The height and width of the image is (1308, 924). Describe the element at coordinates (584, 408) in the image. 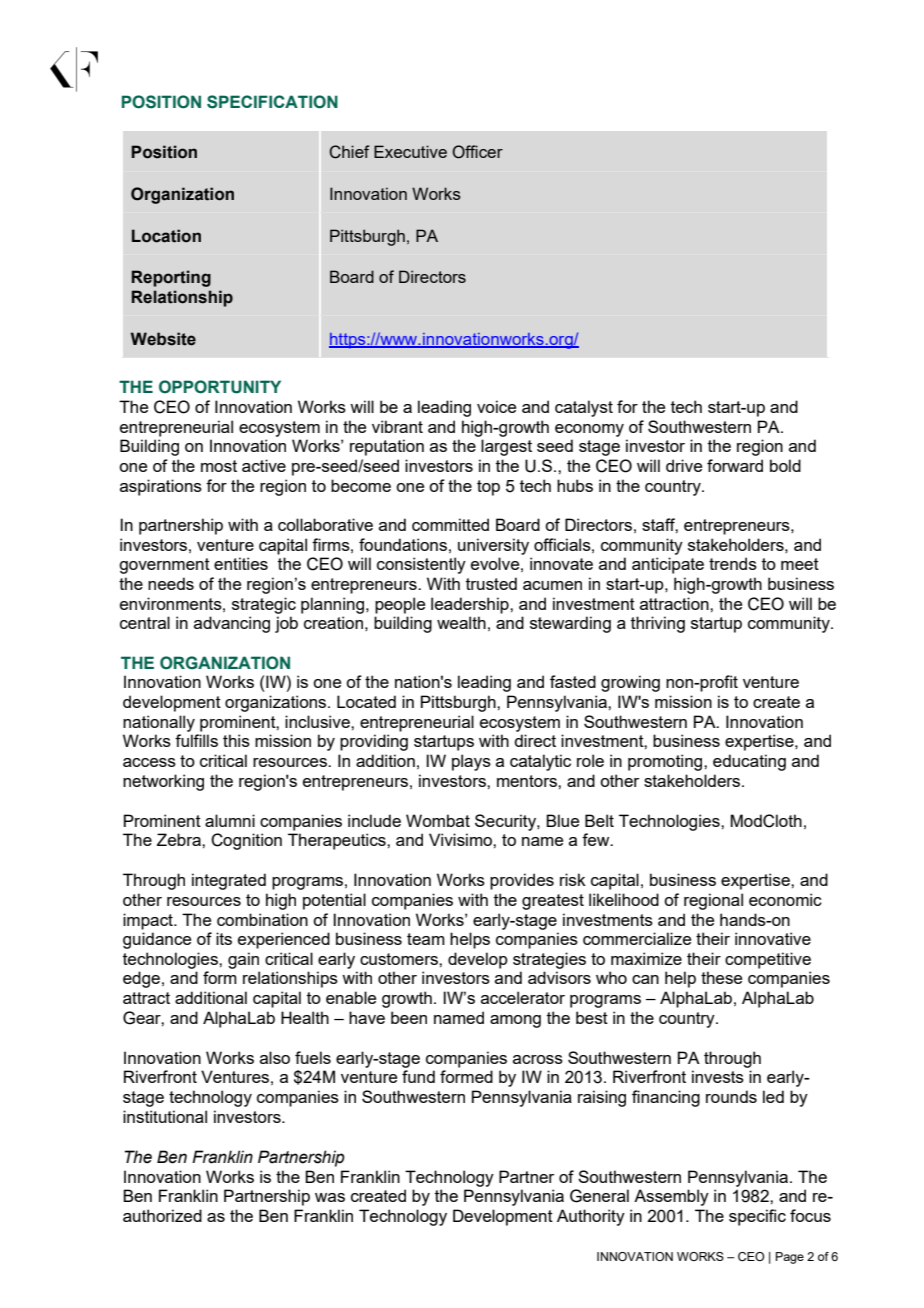

I see `catalyst` at that location.
